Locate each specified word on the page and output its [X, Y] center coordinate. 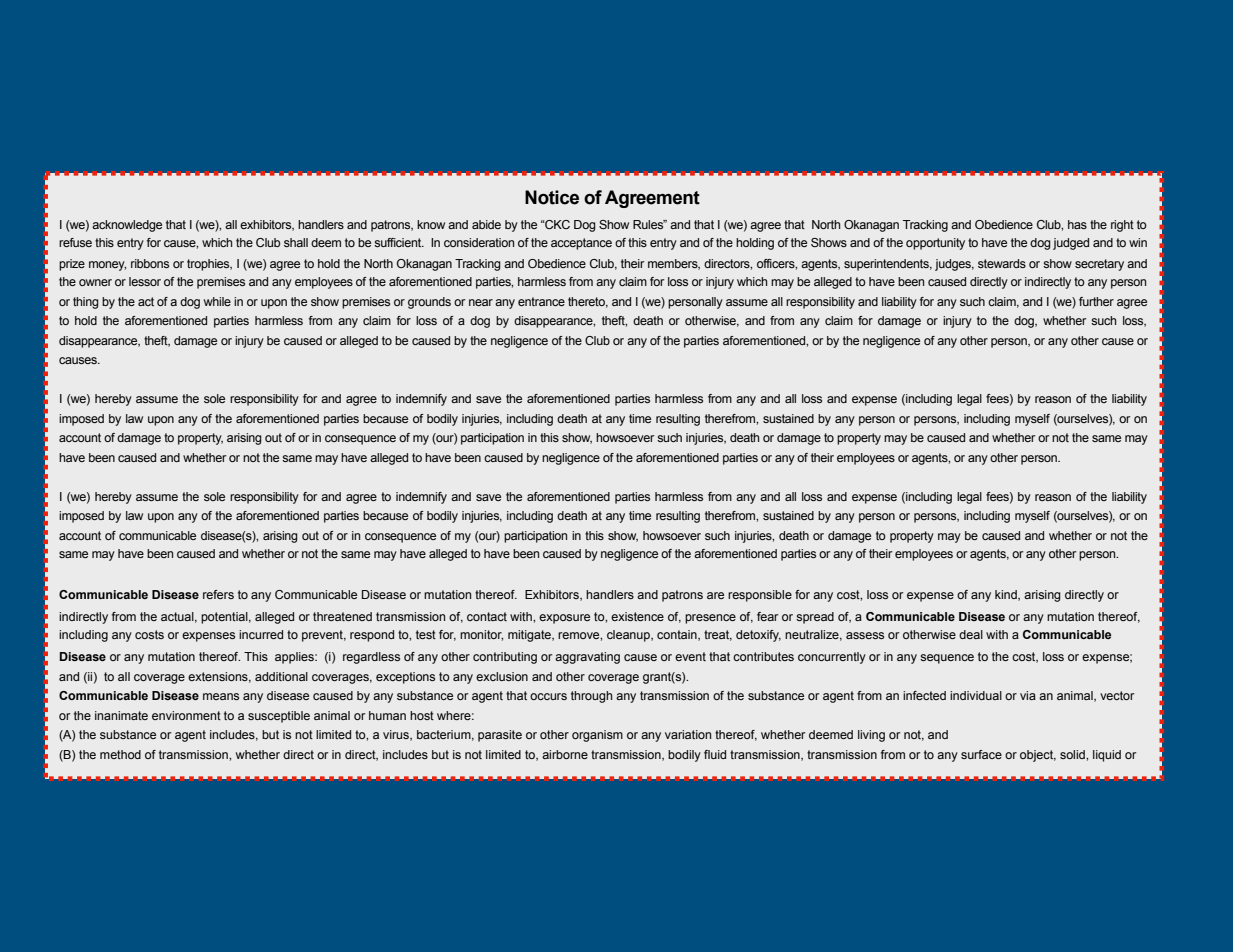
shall [296, 242]
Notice [552, 197]
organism [597, 736]
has [1077, 224]
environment [186, 715]
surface [981, 754]
